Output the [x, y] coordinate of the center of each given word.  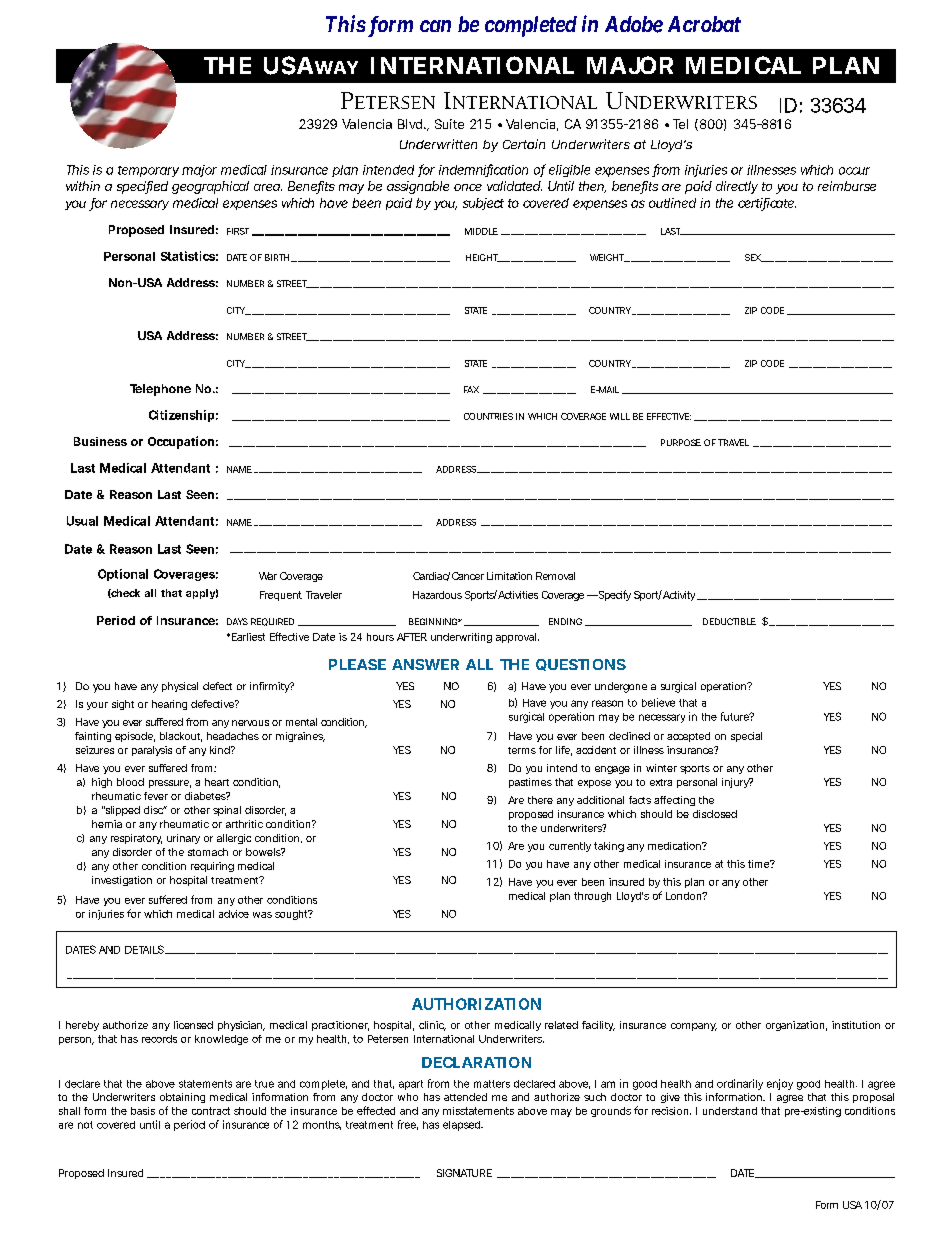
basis [143, 1111]
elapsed [462, 1126]
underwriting [461, 638]
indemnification [483, 170]
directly [737, 187]
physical [180, 687]
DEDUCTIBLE [729, 621]
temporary [148, 171]
